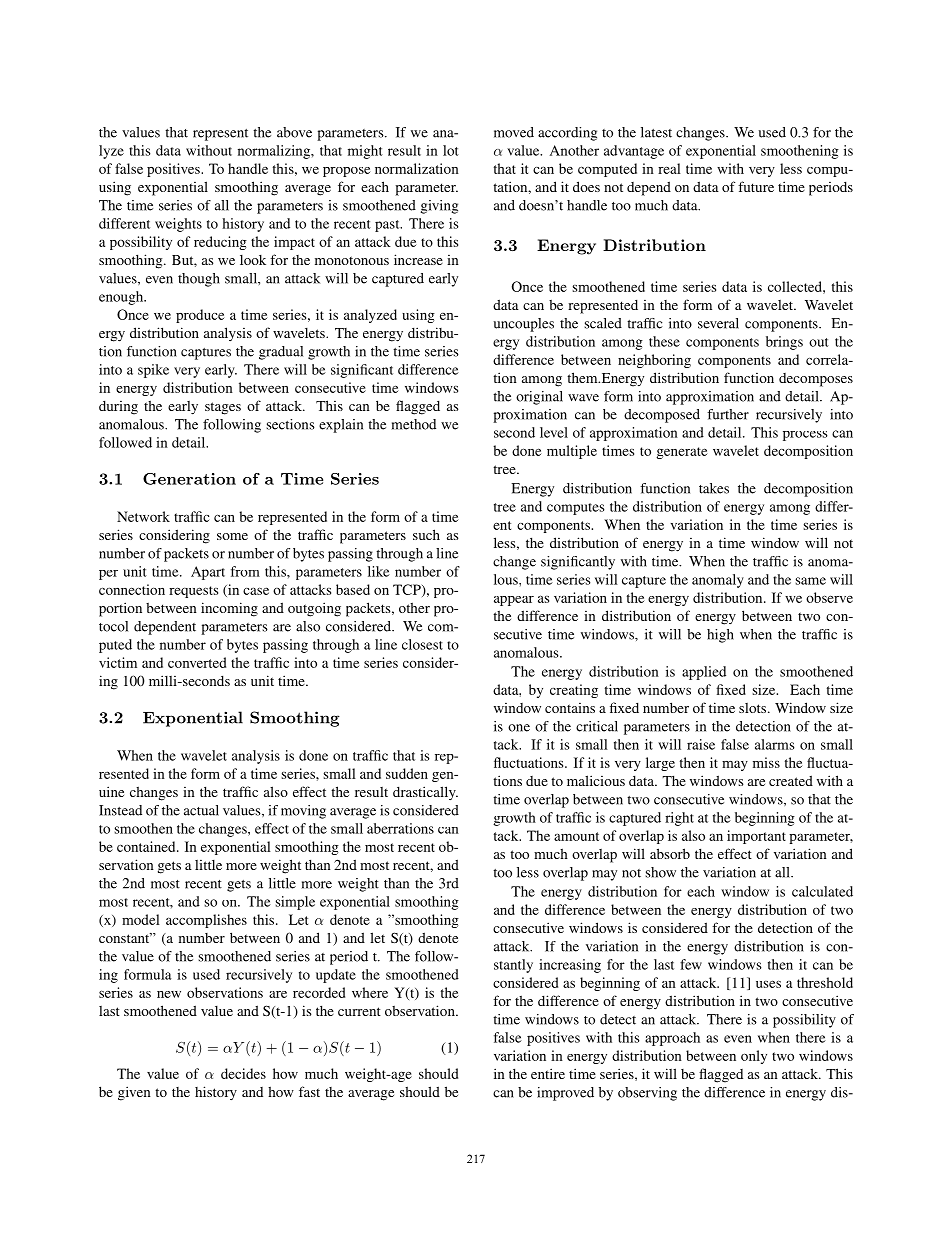  I want to click on high, so click(720, 636).
